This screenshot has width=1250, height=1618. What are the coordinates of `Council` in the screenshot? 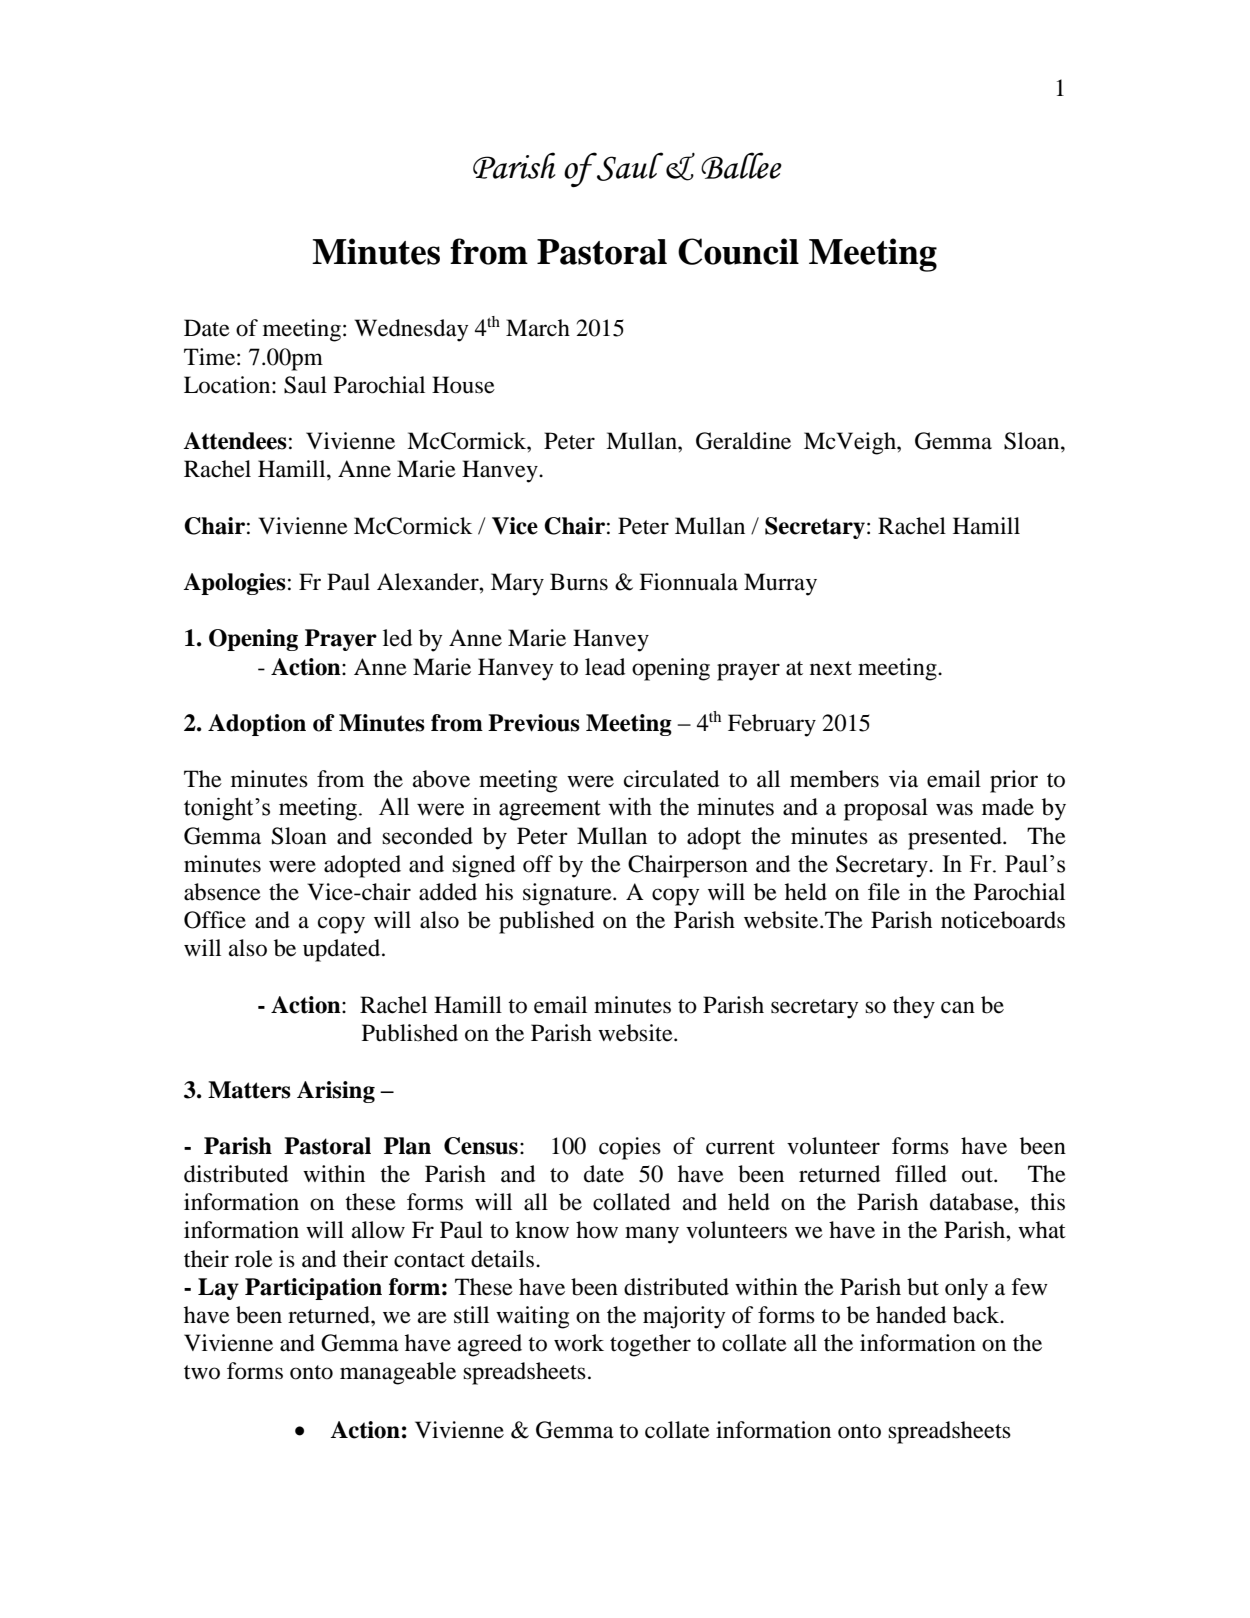 It's located at (738, 251).
